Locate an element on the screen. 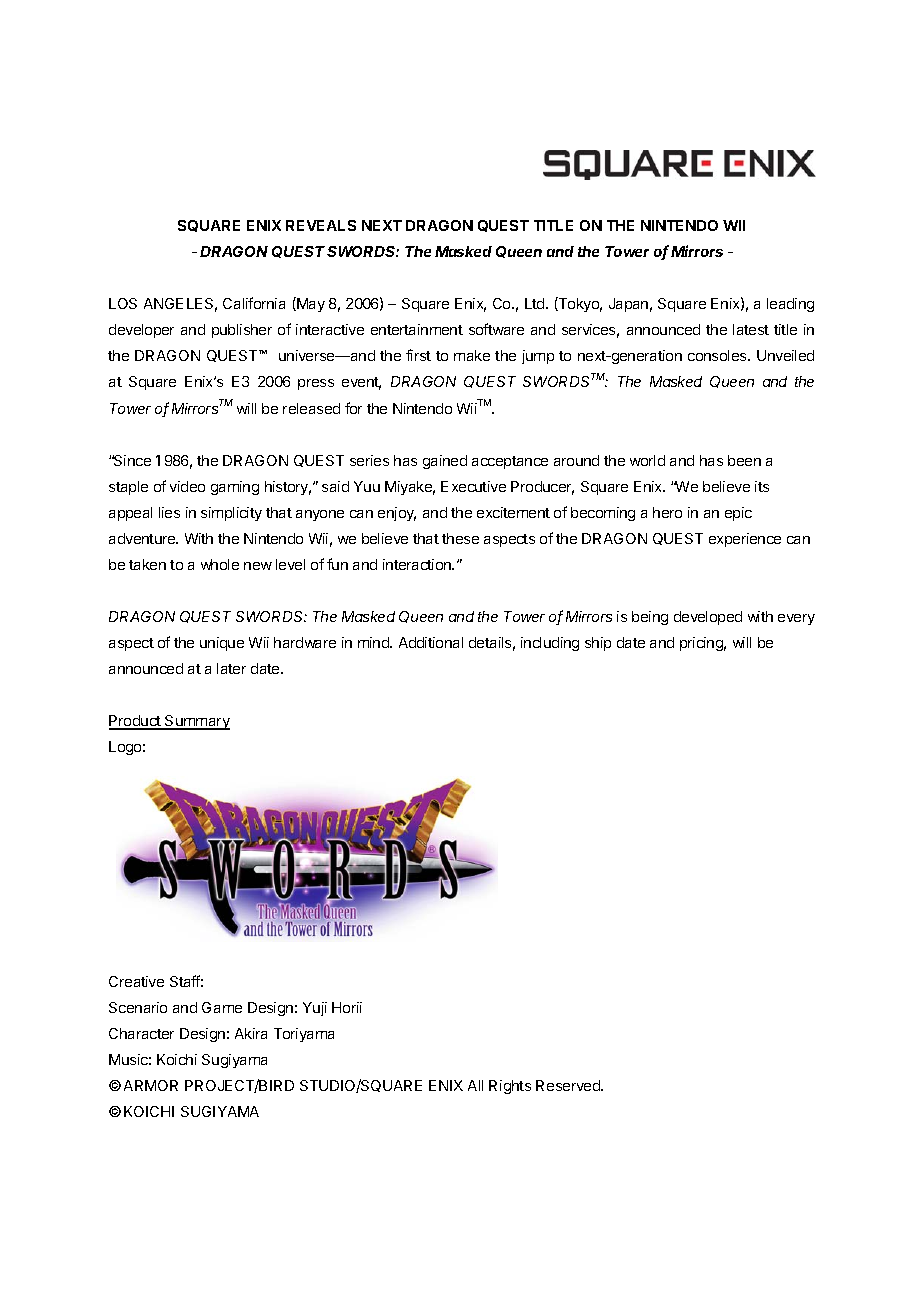 This screenshot has height=1308, width=924. epic is located at coordinates (738, 514).
